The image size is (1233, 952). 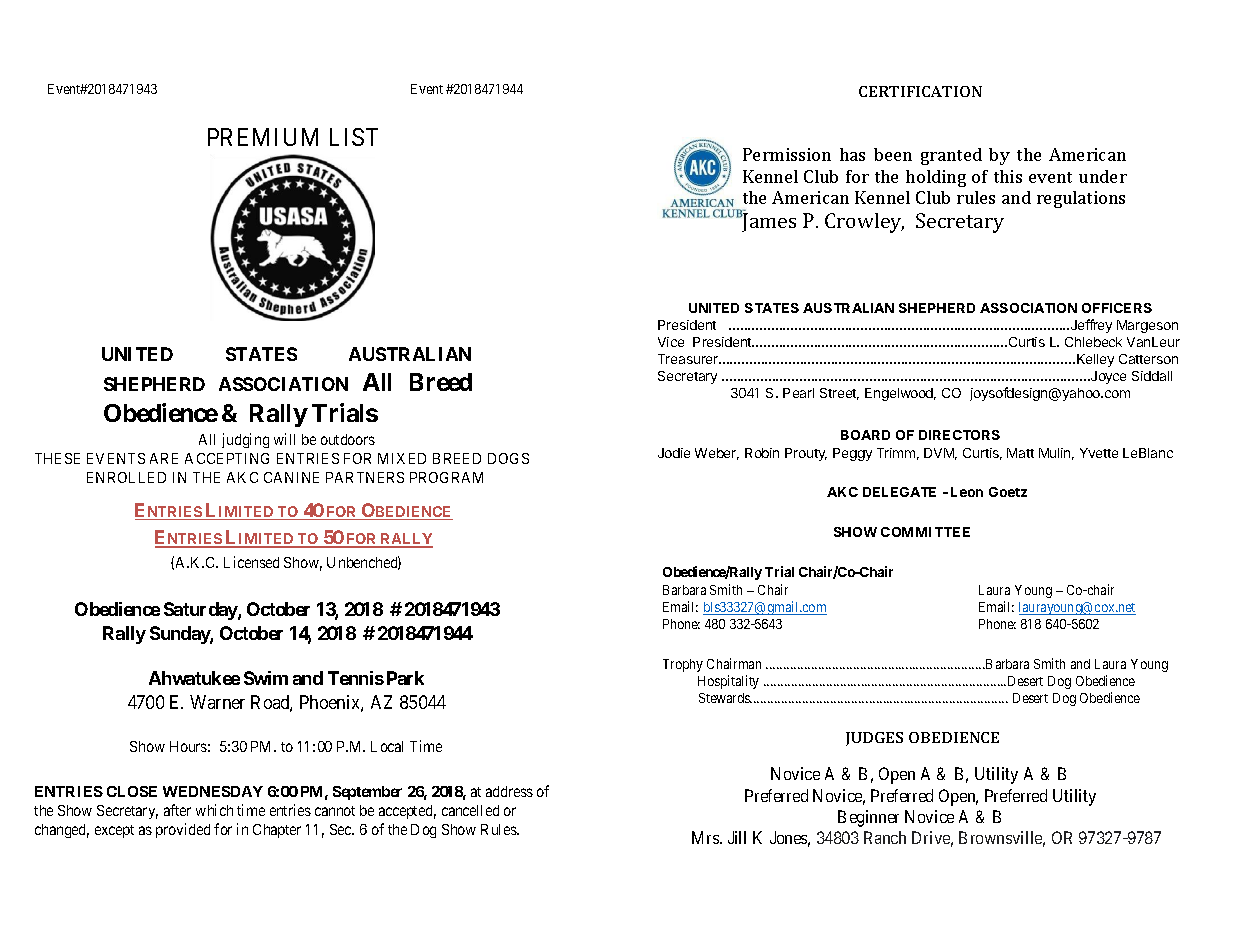 What do you see at coordinates (245, 440) in the page?
I see `judging` at bounding box center [245, 440].
